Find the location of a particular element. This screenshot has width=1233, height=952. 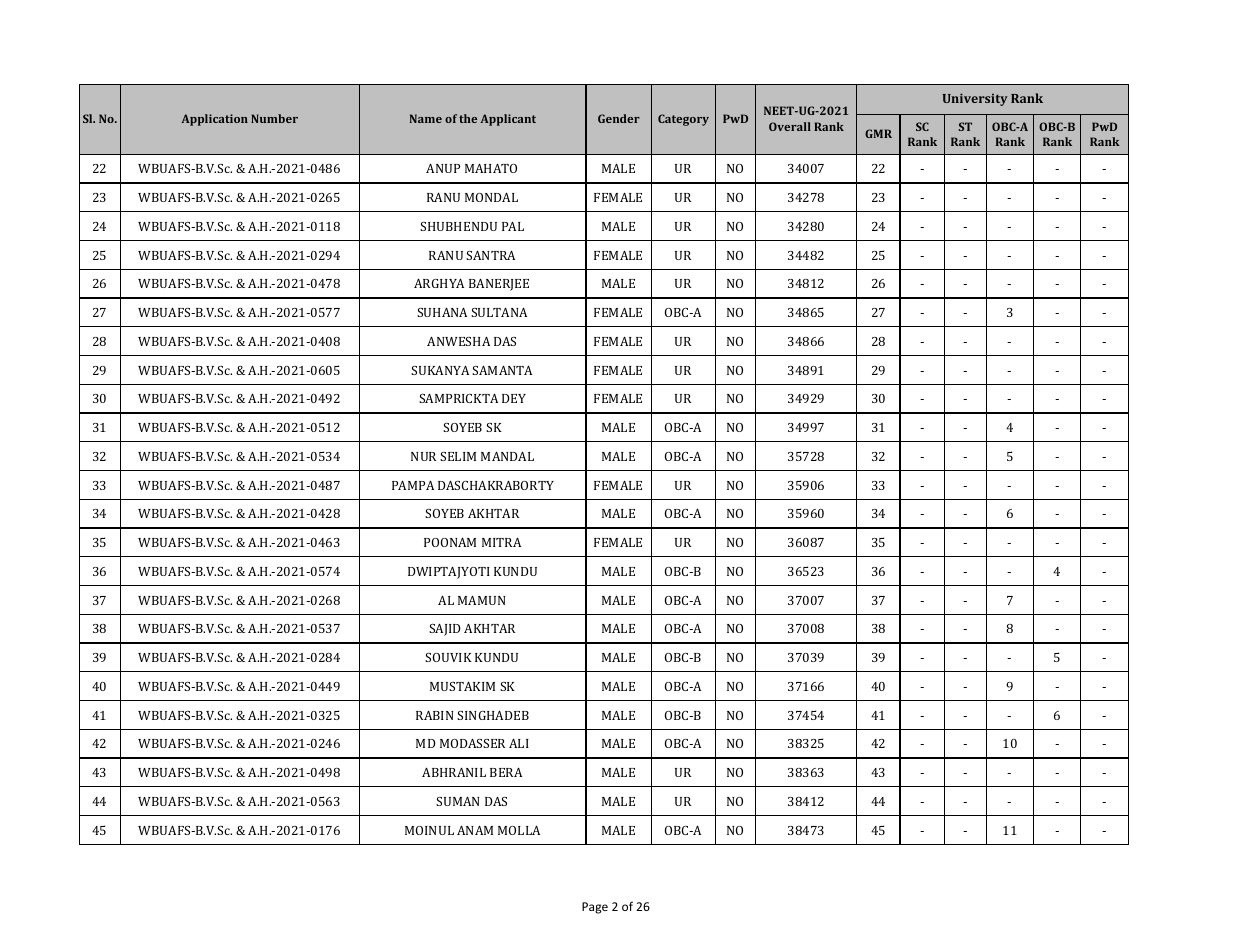

SULTANA is located at coordinates (499, 312).
